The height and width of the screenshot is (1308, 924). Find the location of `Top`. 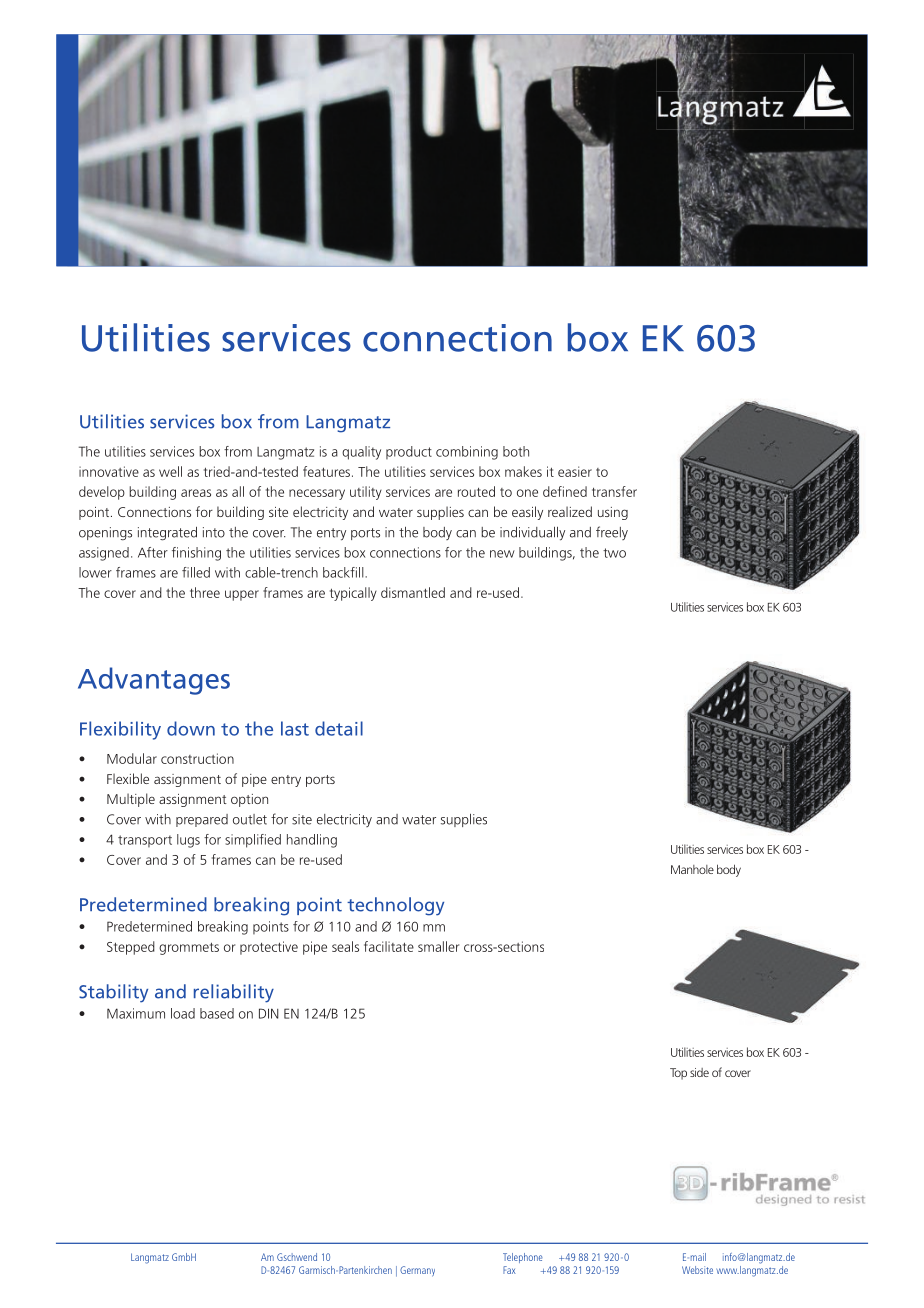

Top is located at coordinates (678, 1074).
